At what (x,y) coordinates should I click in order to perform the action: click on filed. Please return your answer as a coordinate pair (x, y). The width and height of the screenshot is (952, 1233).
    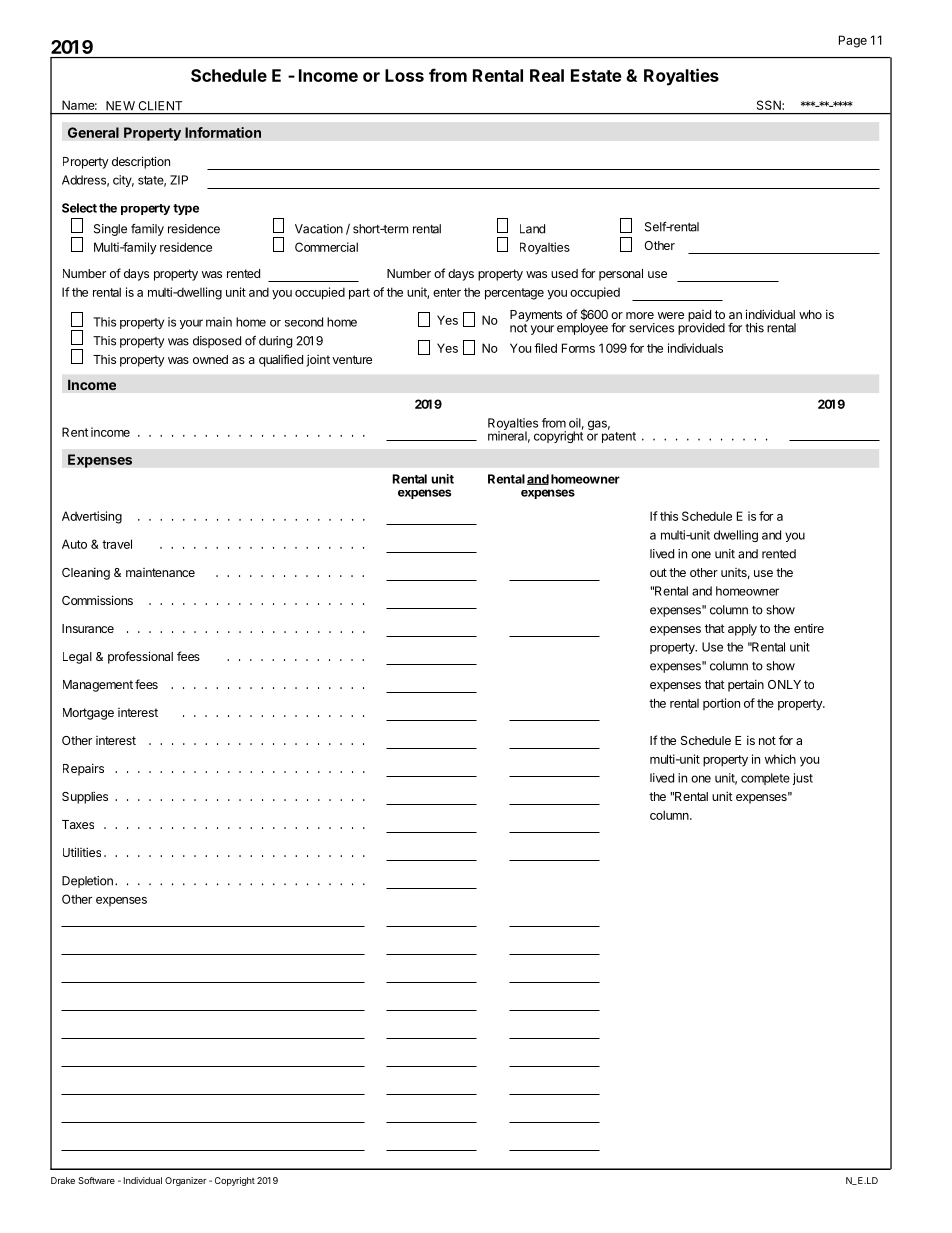
    Looking at the image, I should click on (545, 348).
